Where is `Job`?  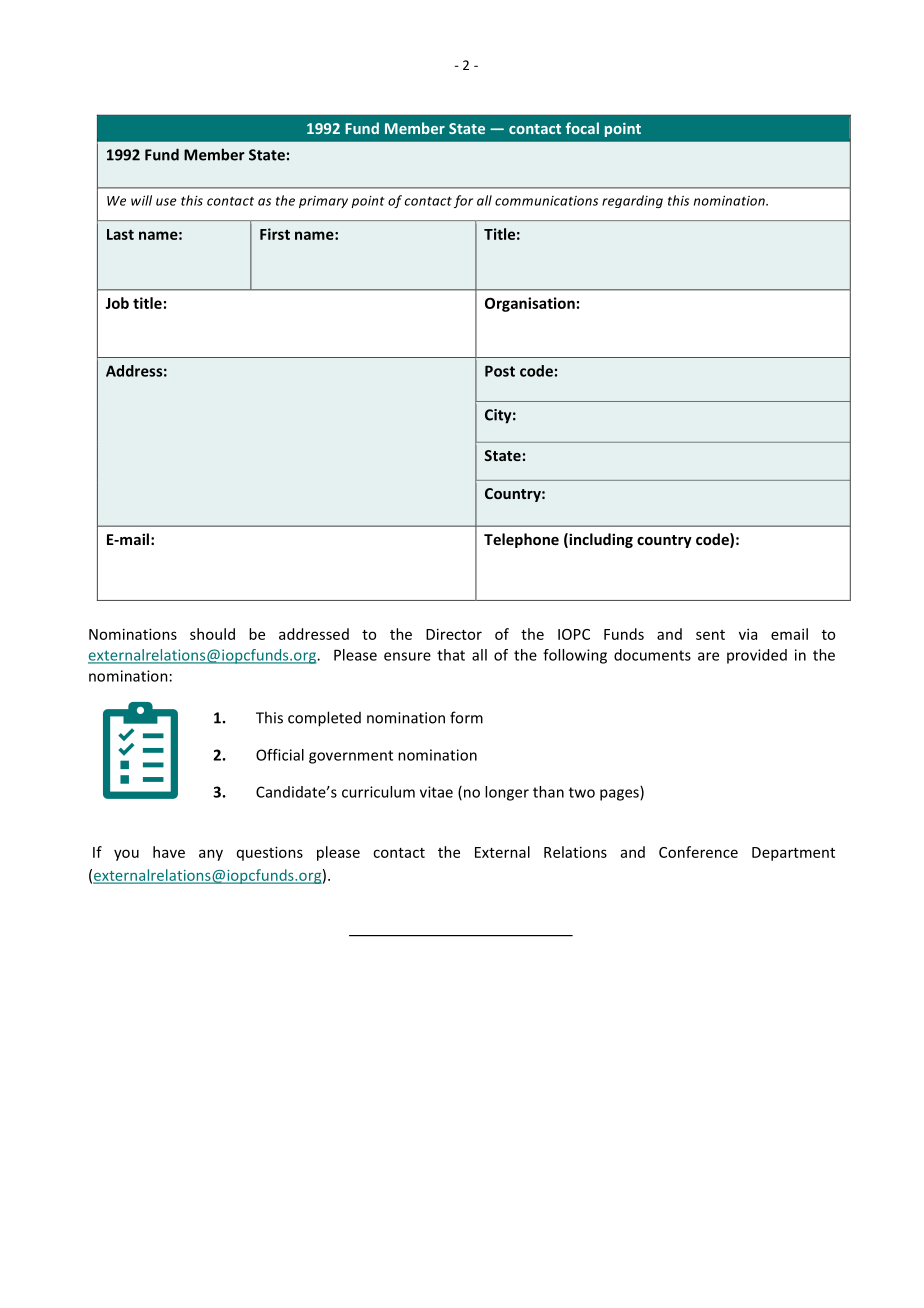 Job is located at coordinates (117, 303).
